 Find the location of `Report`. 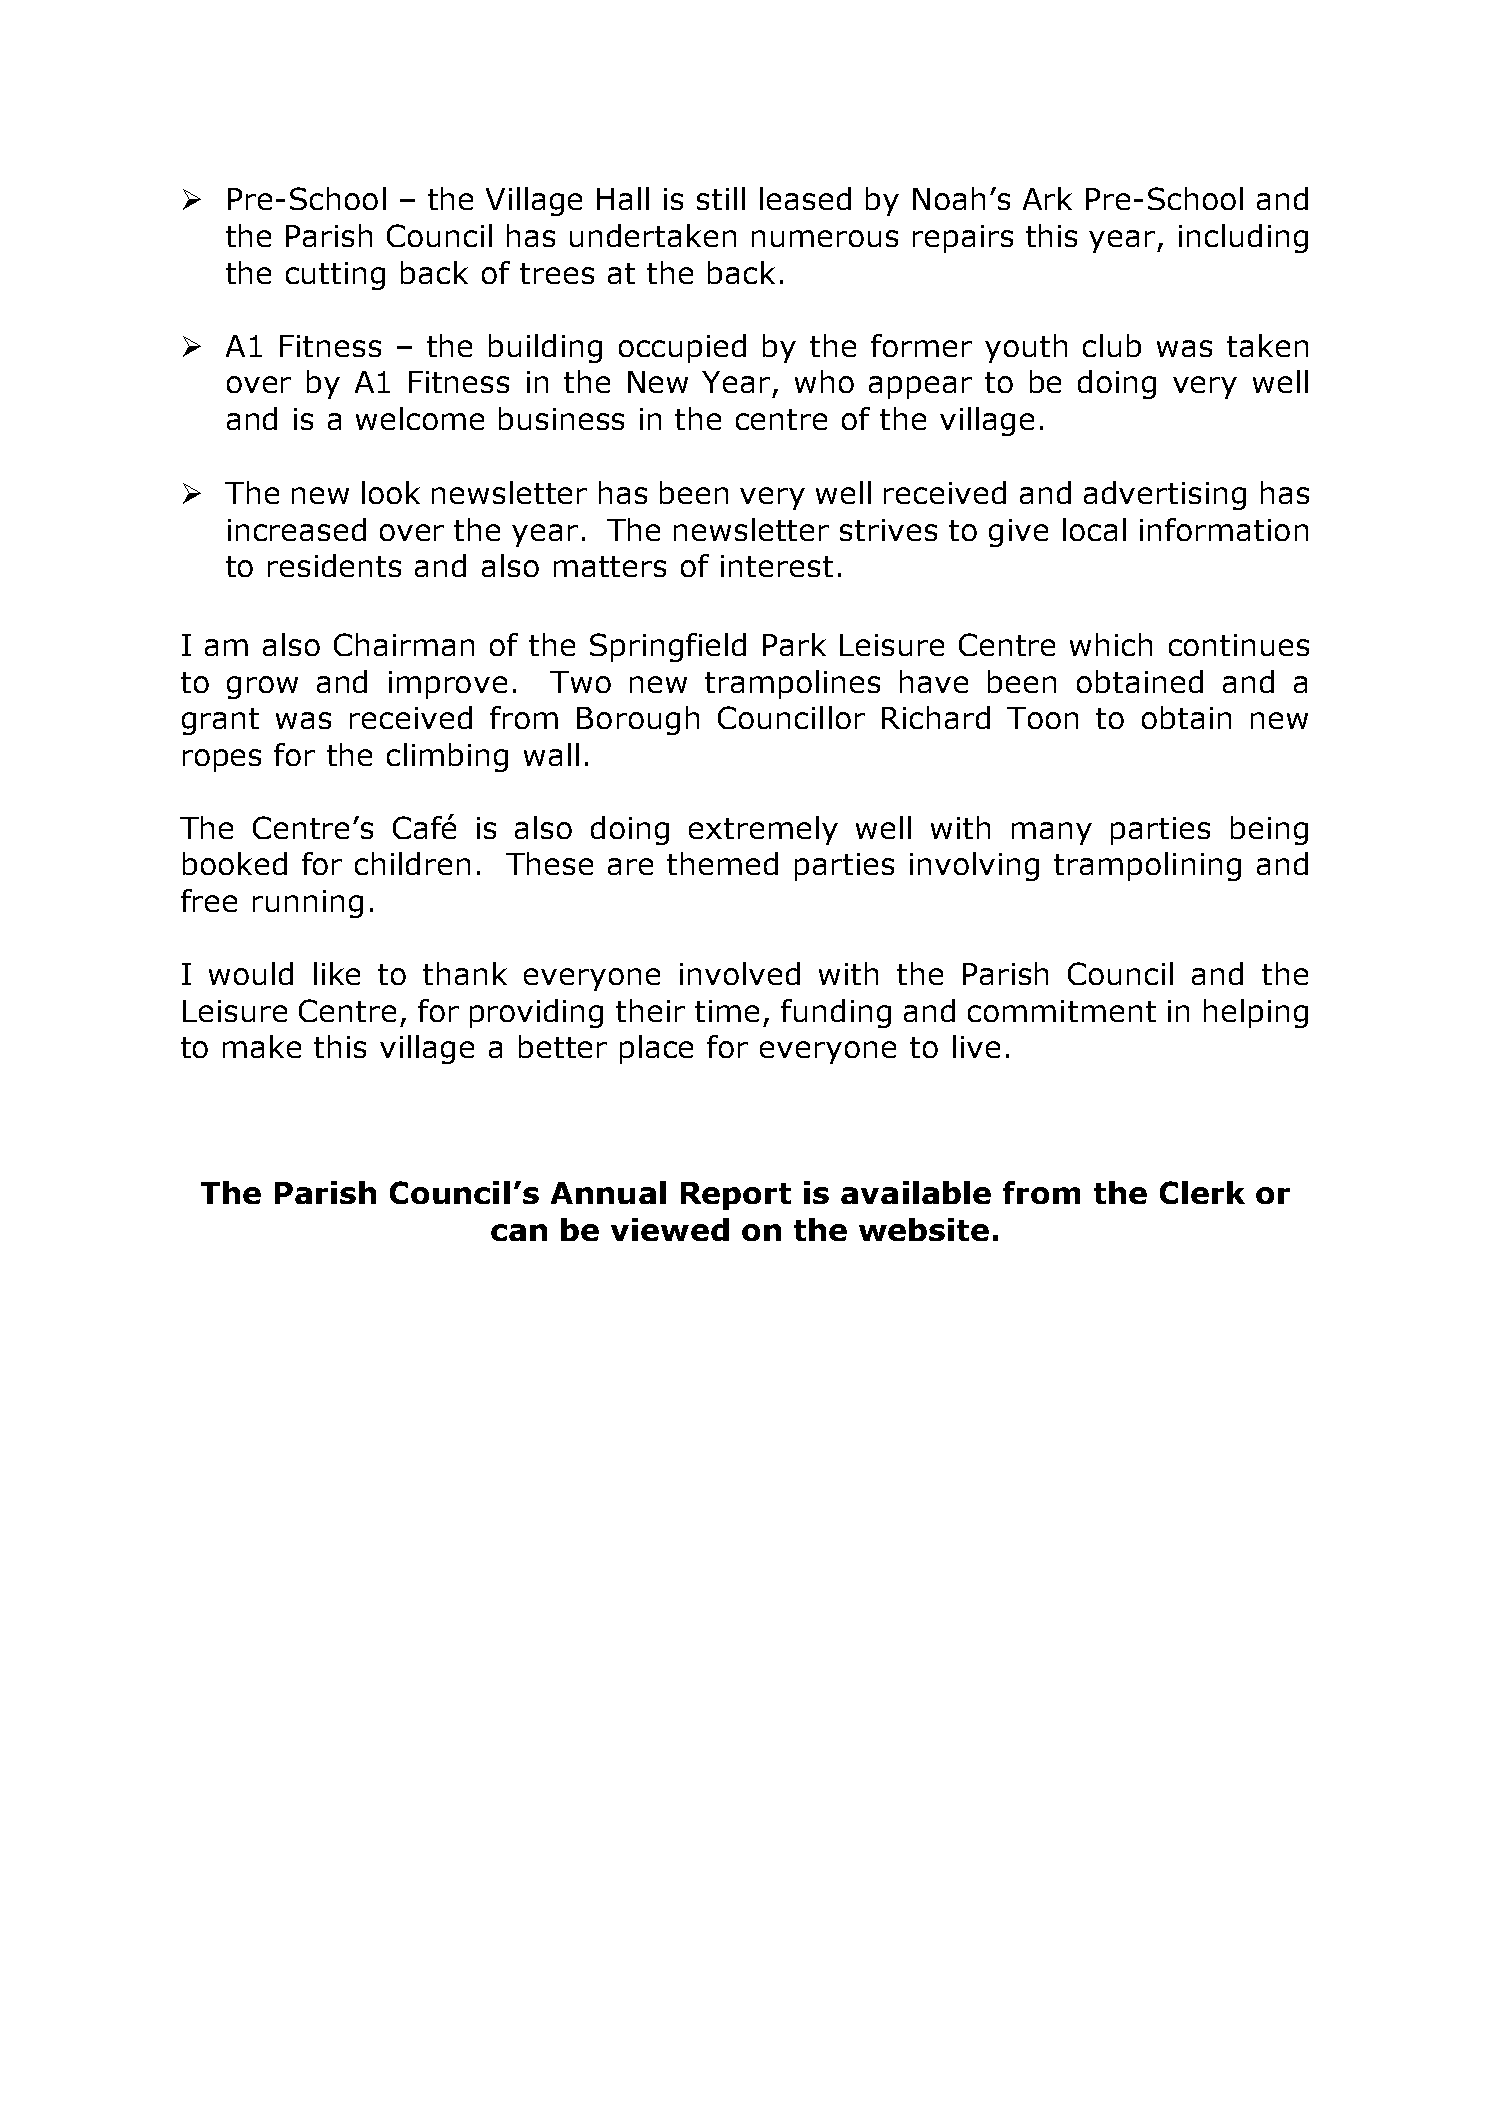

Report is located at coordinates (736, 1196).
